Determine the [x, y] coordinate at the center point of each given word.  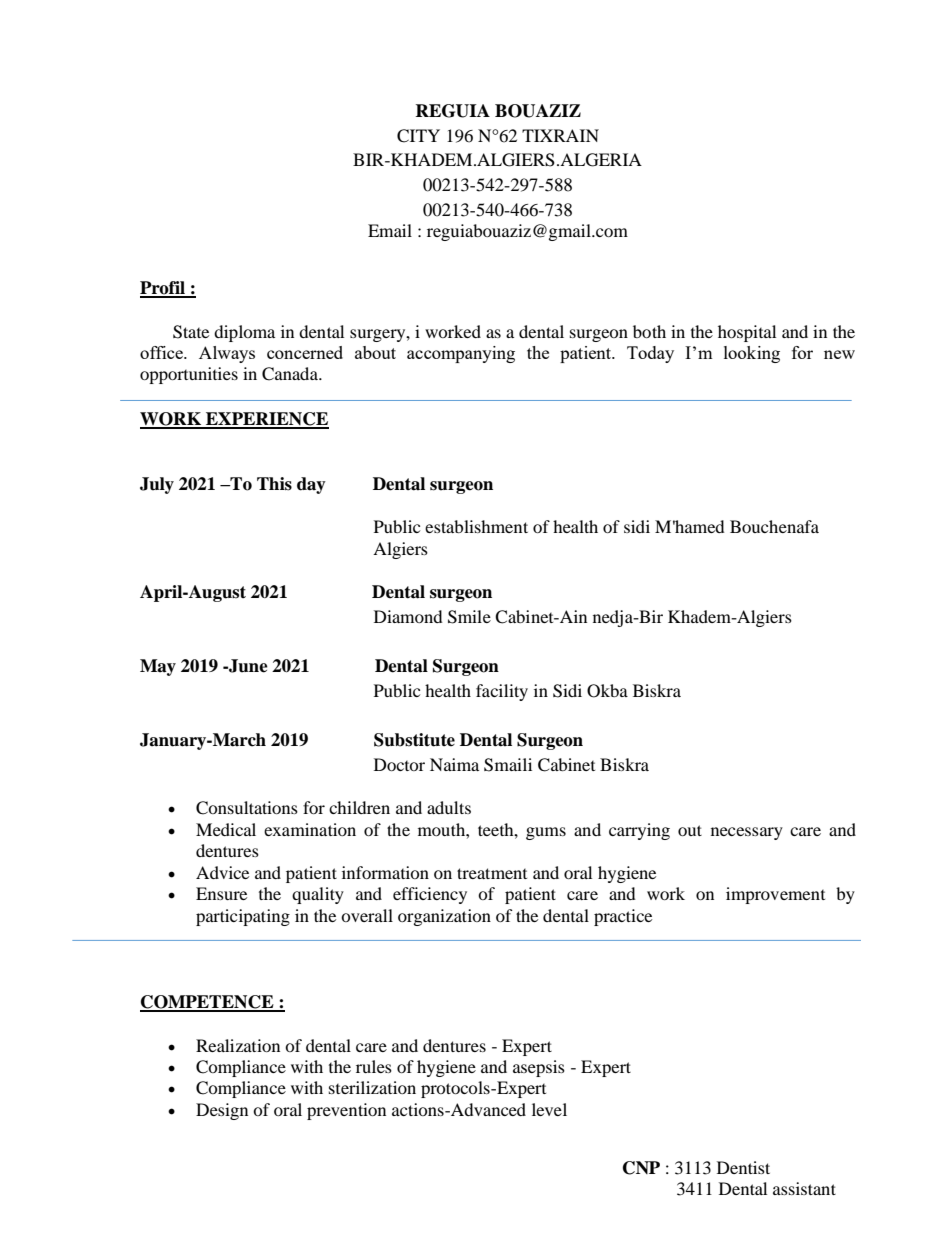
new [839, 354]
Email [390, 230]
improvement [775, 895]
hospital [747, 333]
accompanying [461, 354]
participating [243, 917]
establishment [476, 526]
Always [227, 354]
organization [444, 917]
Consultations [247, 808]
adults [449, 807]
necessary [747, 833]
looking [752, 354]
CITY [418, 136]
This [274, 484]
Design [222, 1111]
